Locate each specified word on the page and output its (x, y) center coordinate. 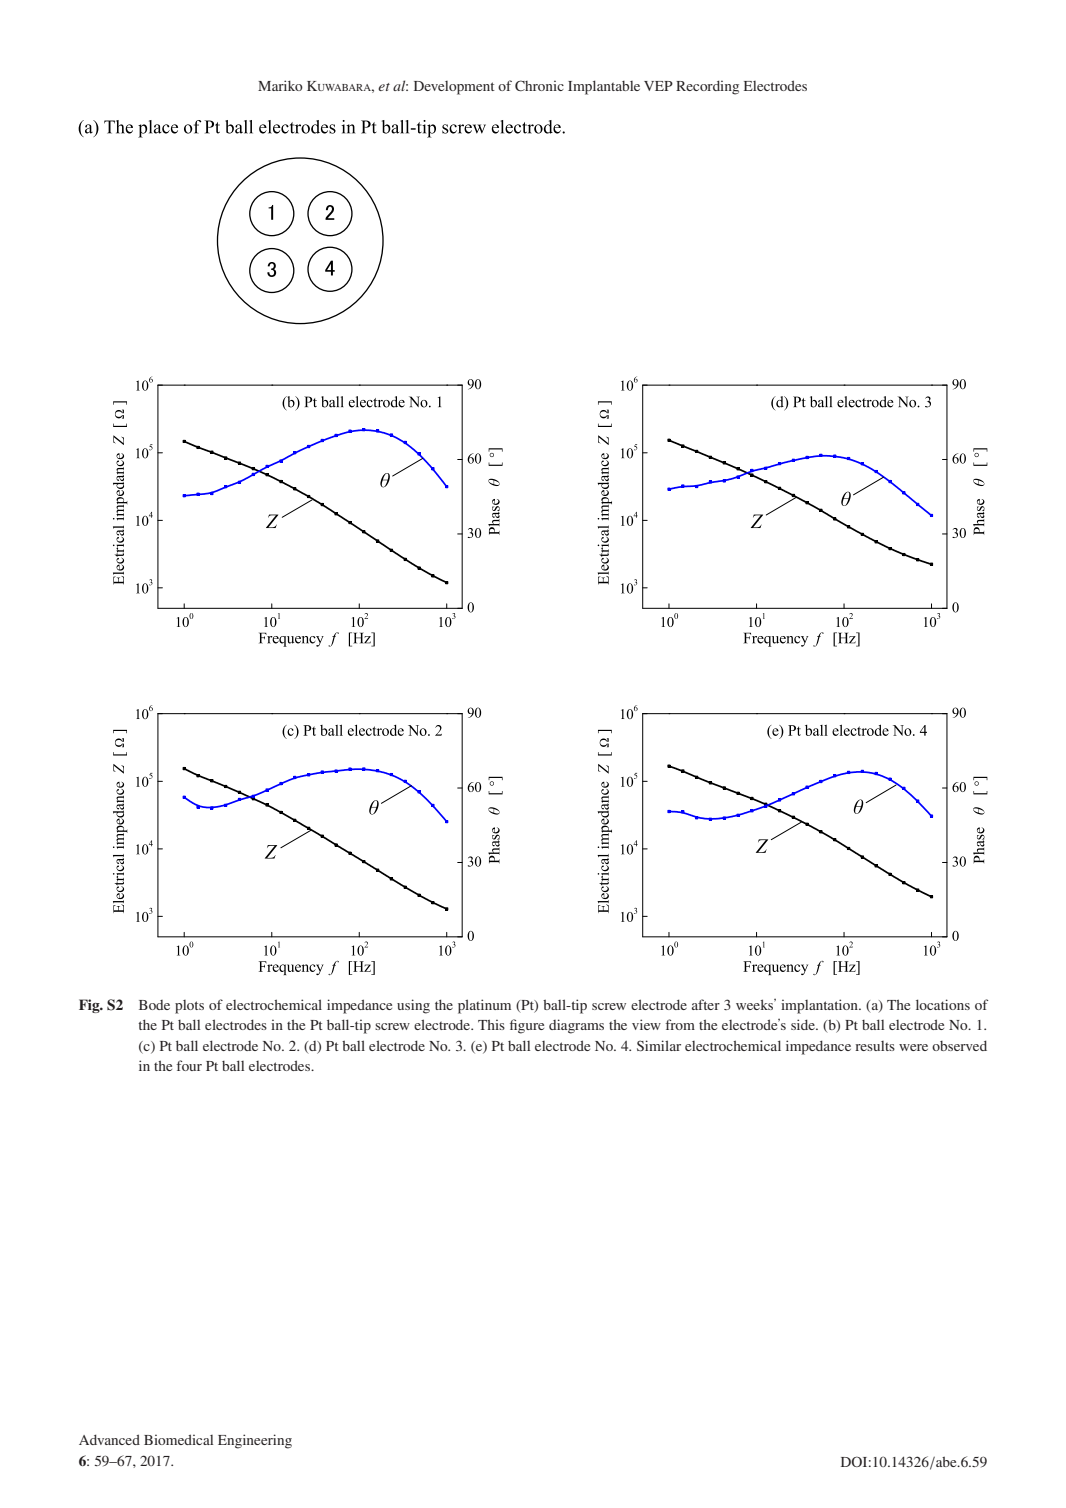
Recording (707, 87)
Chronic (539, 85)
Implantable (604, 87)
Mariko (280, 85)
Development (454, 88)
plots (189, 1007)
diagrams (576, 1026)
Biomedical (178, 1439)
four (189, 1065)
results (875, 1046)
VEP (658, 86)
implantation (820, 1006)
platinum (484, 1006)
